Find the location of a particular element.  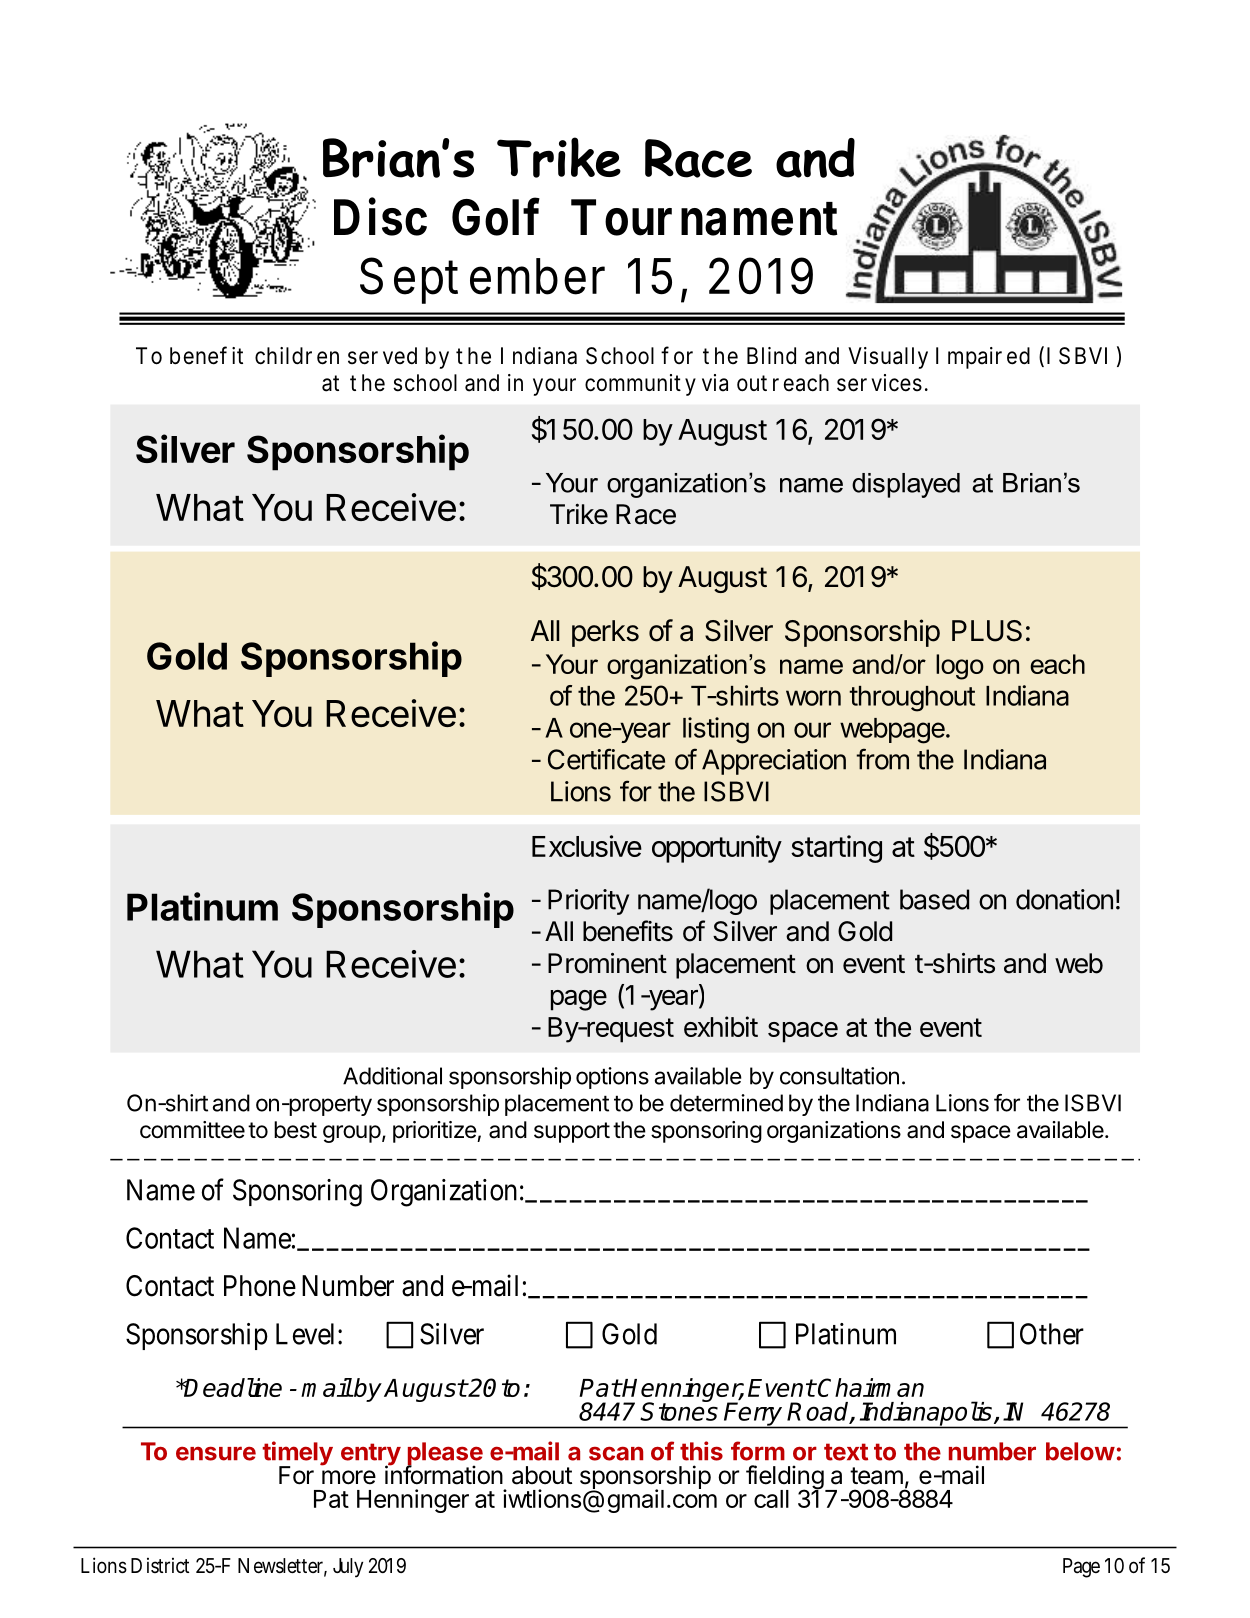

Golf is located at coordinates (496, 216).
